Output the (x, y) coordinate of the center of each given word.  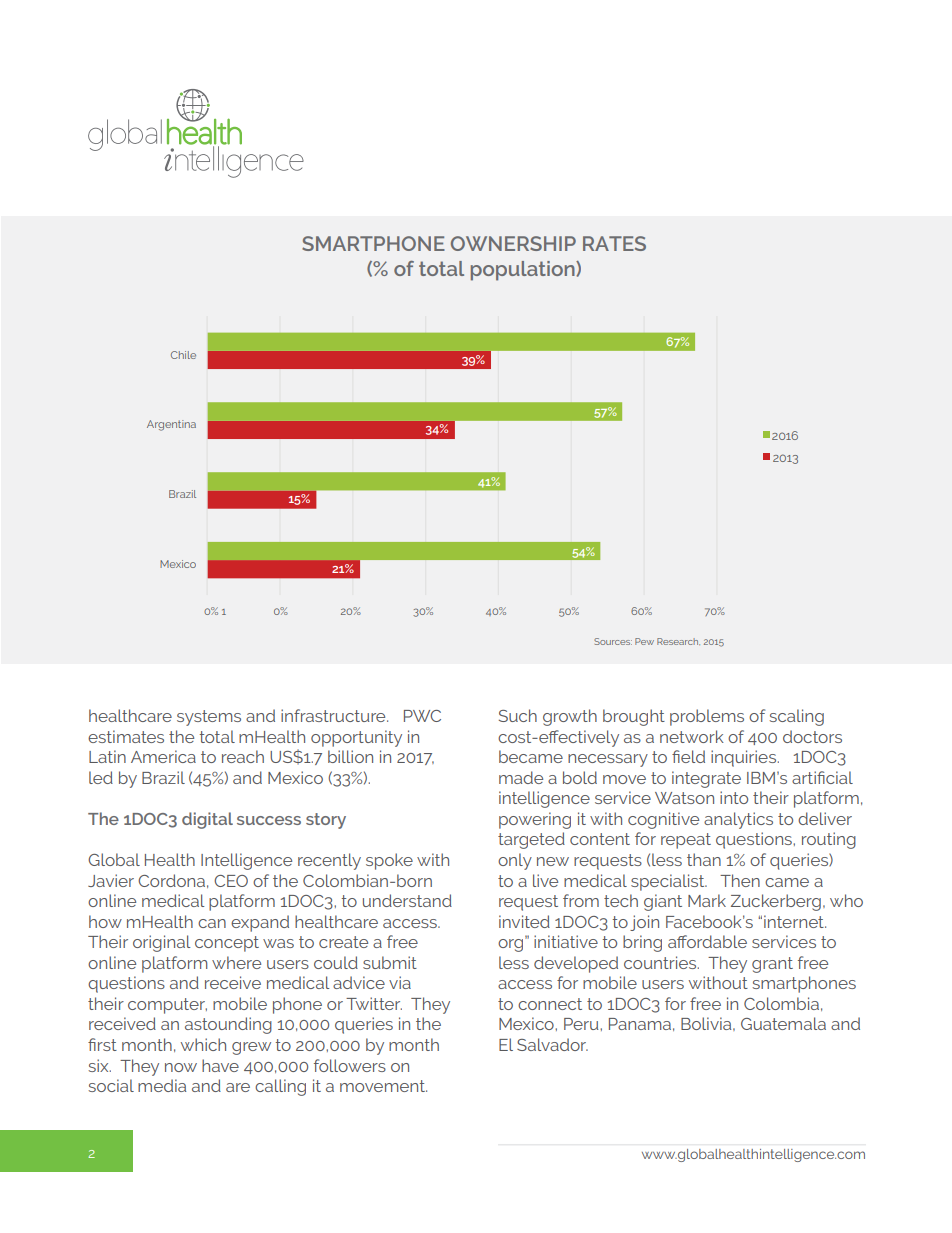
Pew (644, 641)
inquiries (745, 758)
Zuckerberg (776, 902)
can (212, 923)
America (163, 756)
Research (678, 641)
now (181, 1067)
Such (518, 715)
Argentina (171, 425)
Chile (183, 355)
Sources (613, 641)
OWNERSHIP (513, 243)
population (524, 271)
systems (209, 718)
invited (524, 921)
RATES (614, 243)
